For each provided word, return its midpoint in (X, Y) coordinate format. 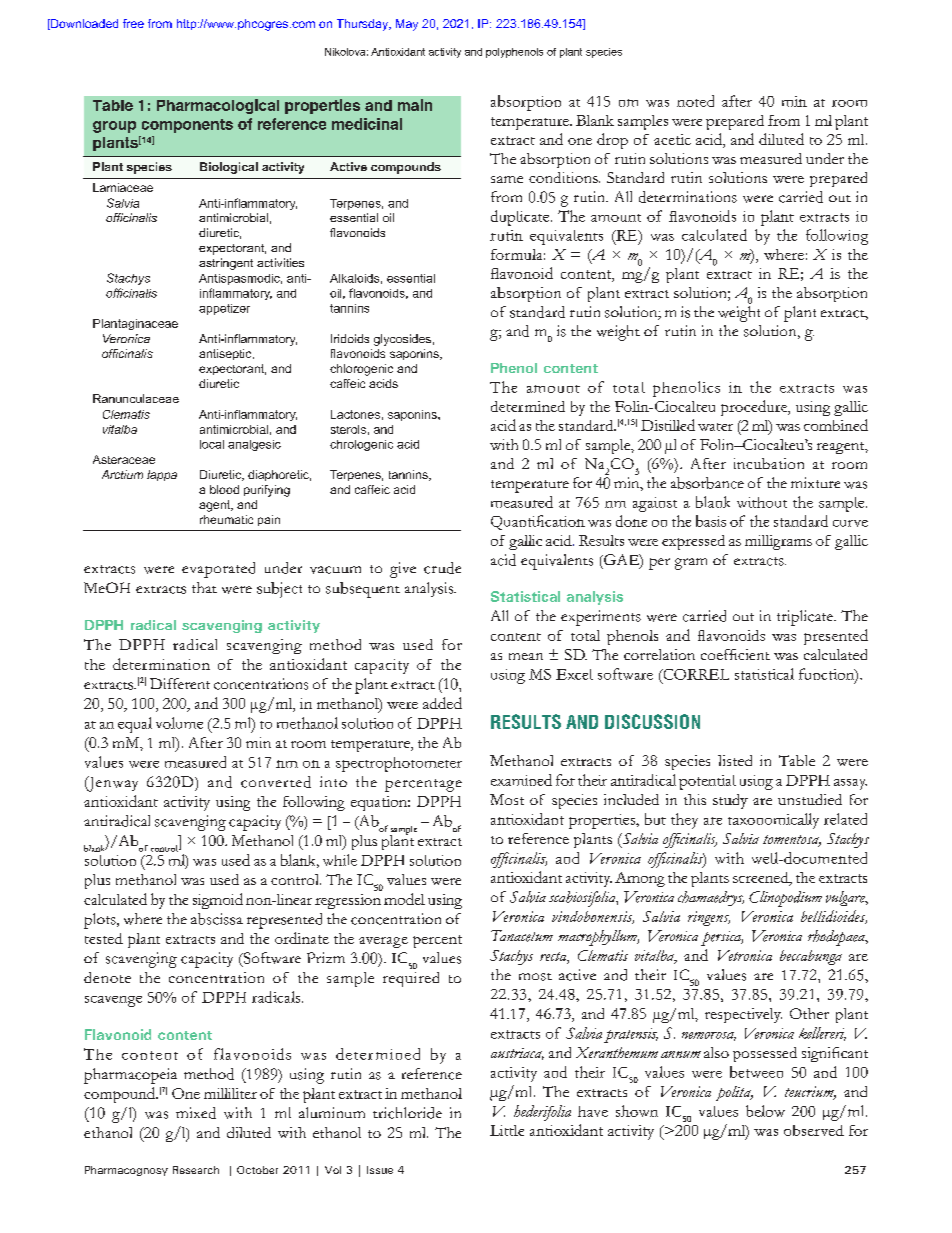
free (133, 23)
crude (442, 568)
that (204, 587)
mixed (196, 1113)
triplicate (806, 618)
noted (695, 101)
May (407, 25)
